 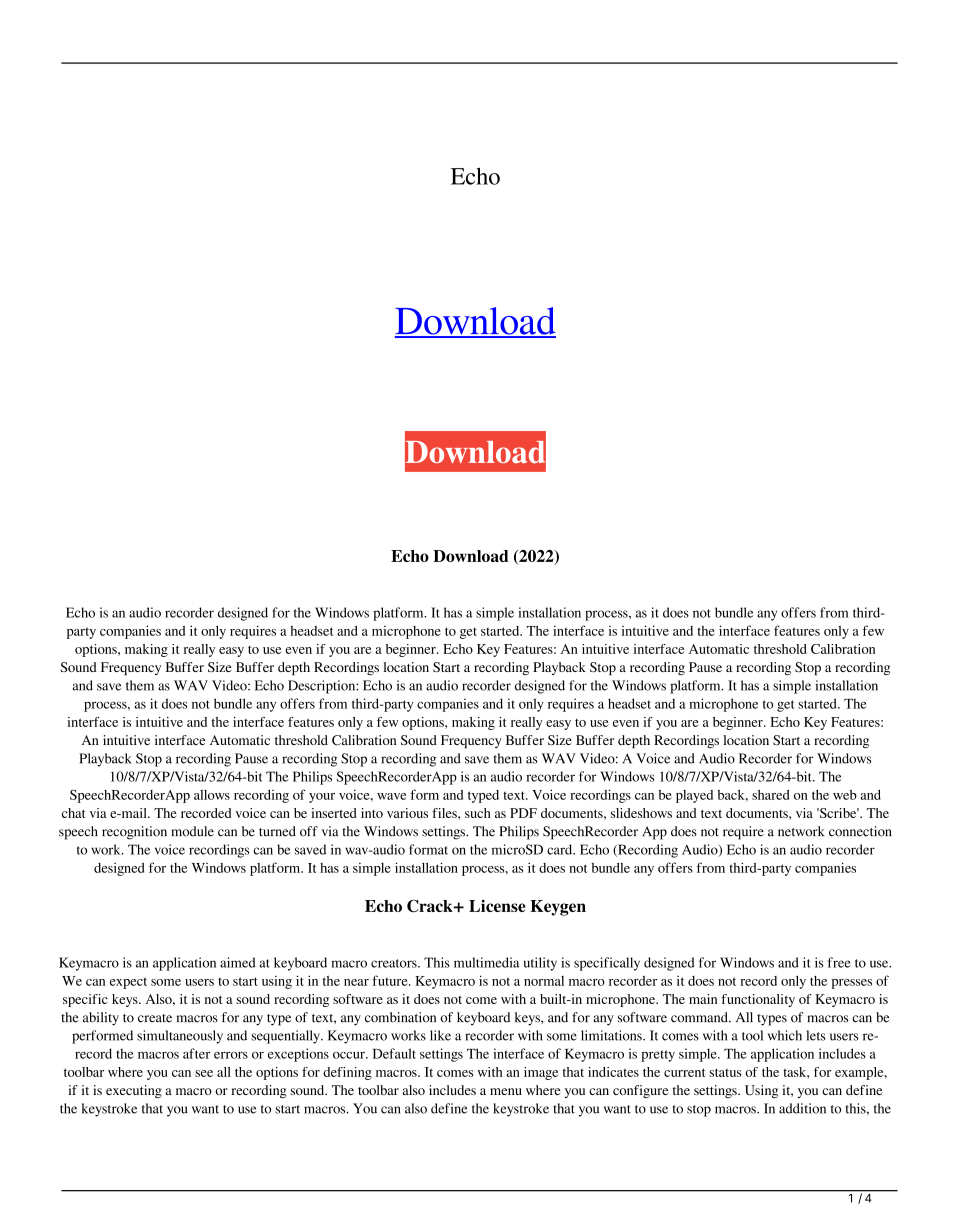 What do you see at coordinates (478, 813) in the screenshot?
I see `such` at bounding box center [478, 813].
